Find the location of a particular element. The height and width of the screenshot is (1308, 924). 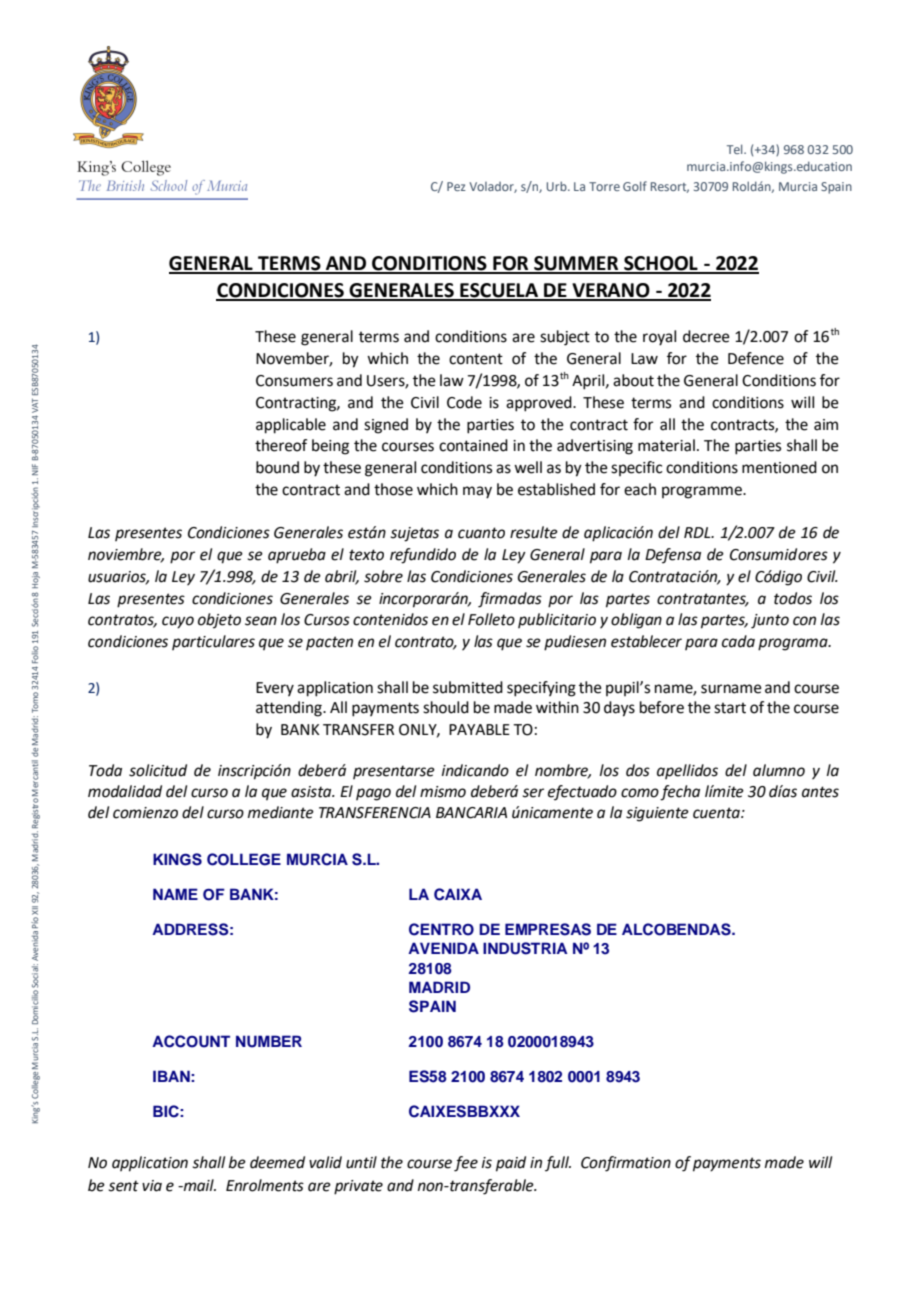

Torre is located at coordinates (604, 186).
